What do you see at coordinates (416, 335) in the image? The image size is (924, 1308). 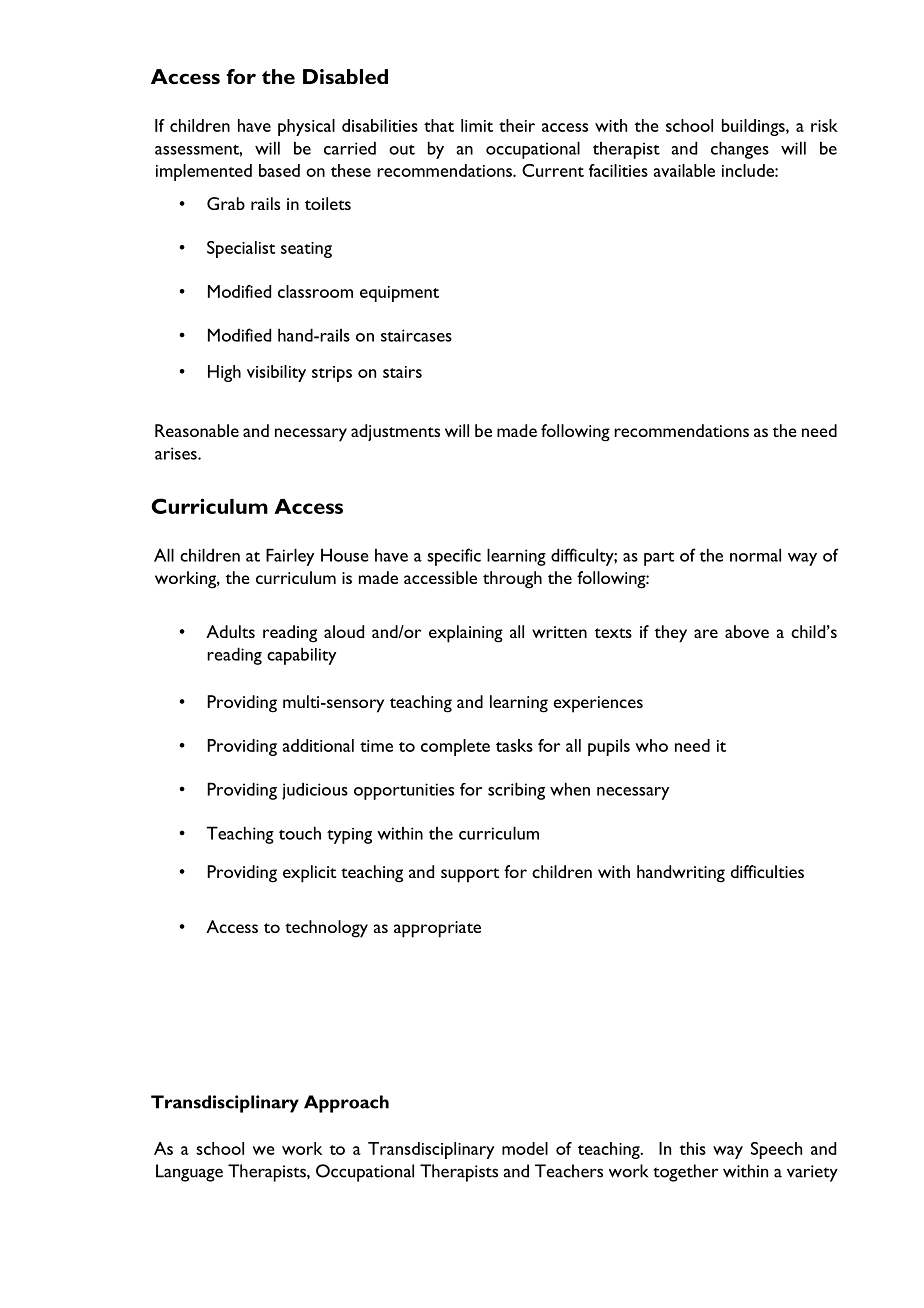 I see `staircases` at bounding box center [416, 335].
